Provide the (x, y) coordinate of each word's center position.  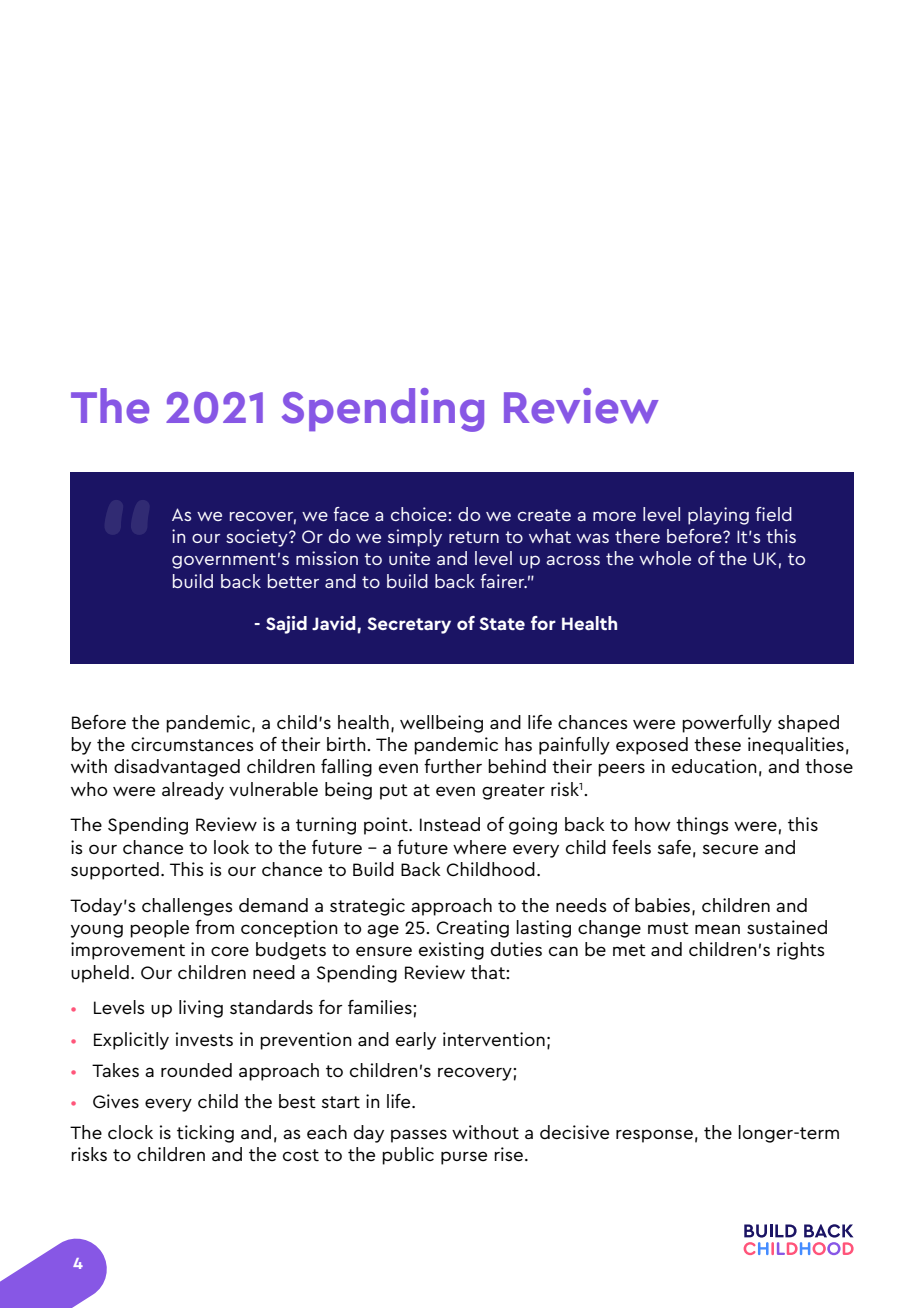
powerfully (727, 724)
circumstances (192, 744)
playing (718, 516)
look (231, 847)
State (502, 623)
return (474, 537)
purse (464, 1158)
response (654, 1136)
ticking (205, 1134)
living (201, 1009)
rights (801, 951)
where (479, 847)
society (258, 538)
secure (730, 849)
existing (451, 951)
